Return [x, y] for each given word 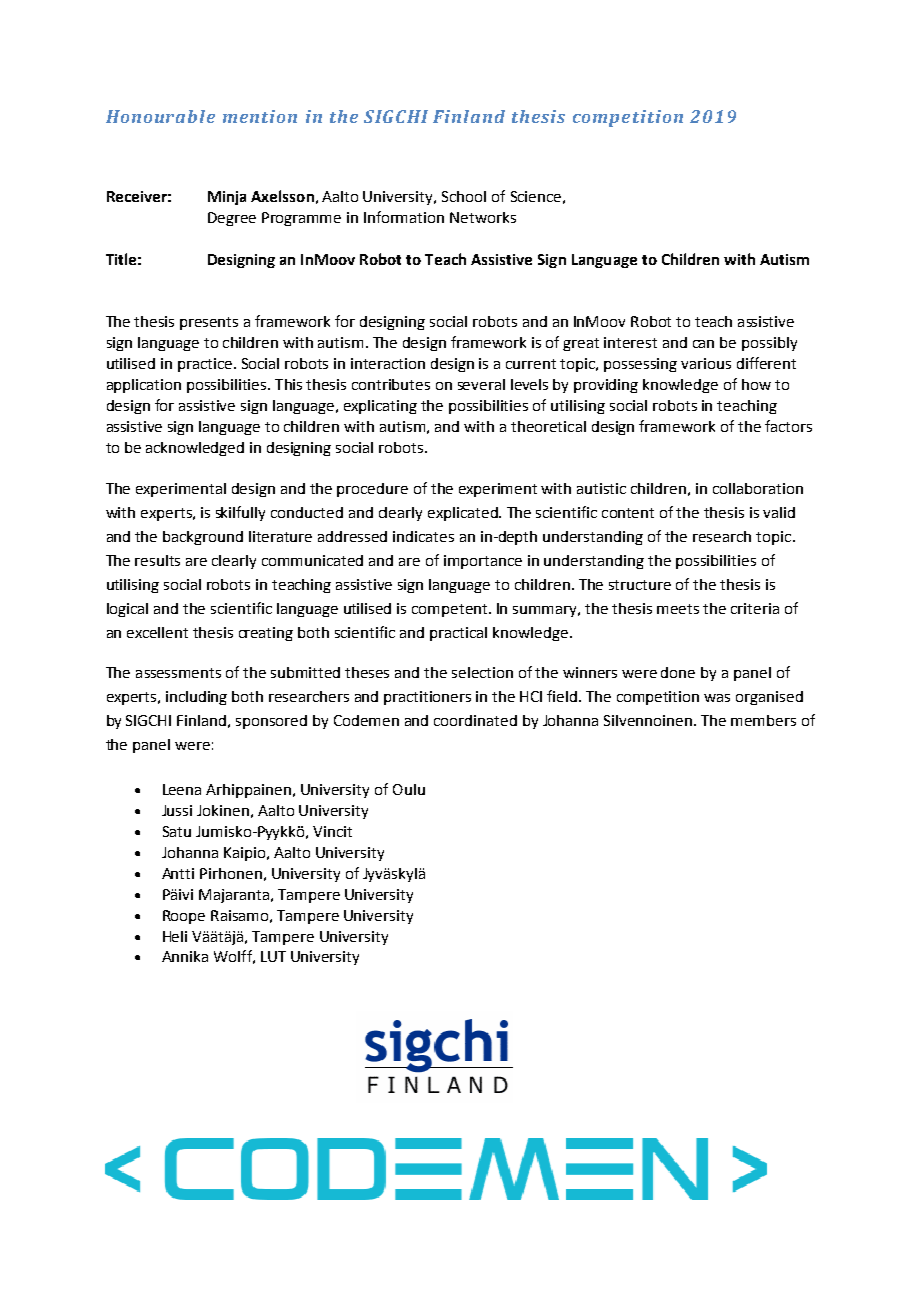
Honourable [160, 116]
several [481, 384]
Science [536, 196]
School [464, 196]
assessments [178, 673]
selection [482, 672]
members [763, 720]
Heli [175, 936]
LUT [273, 956]
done [678, 672]
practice [205, 365]
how [756, 384]
